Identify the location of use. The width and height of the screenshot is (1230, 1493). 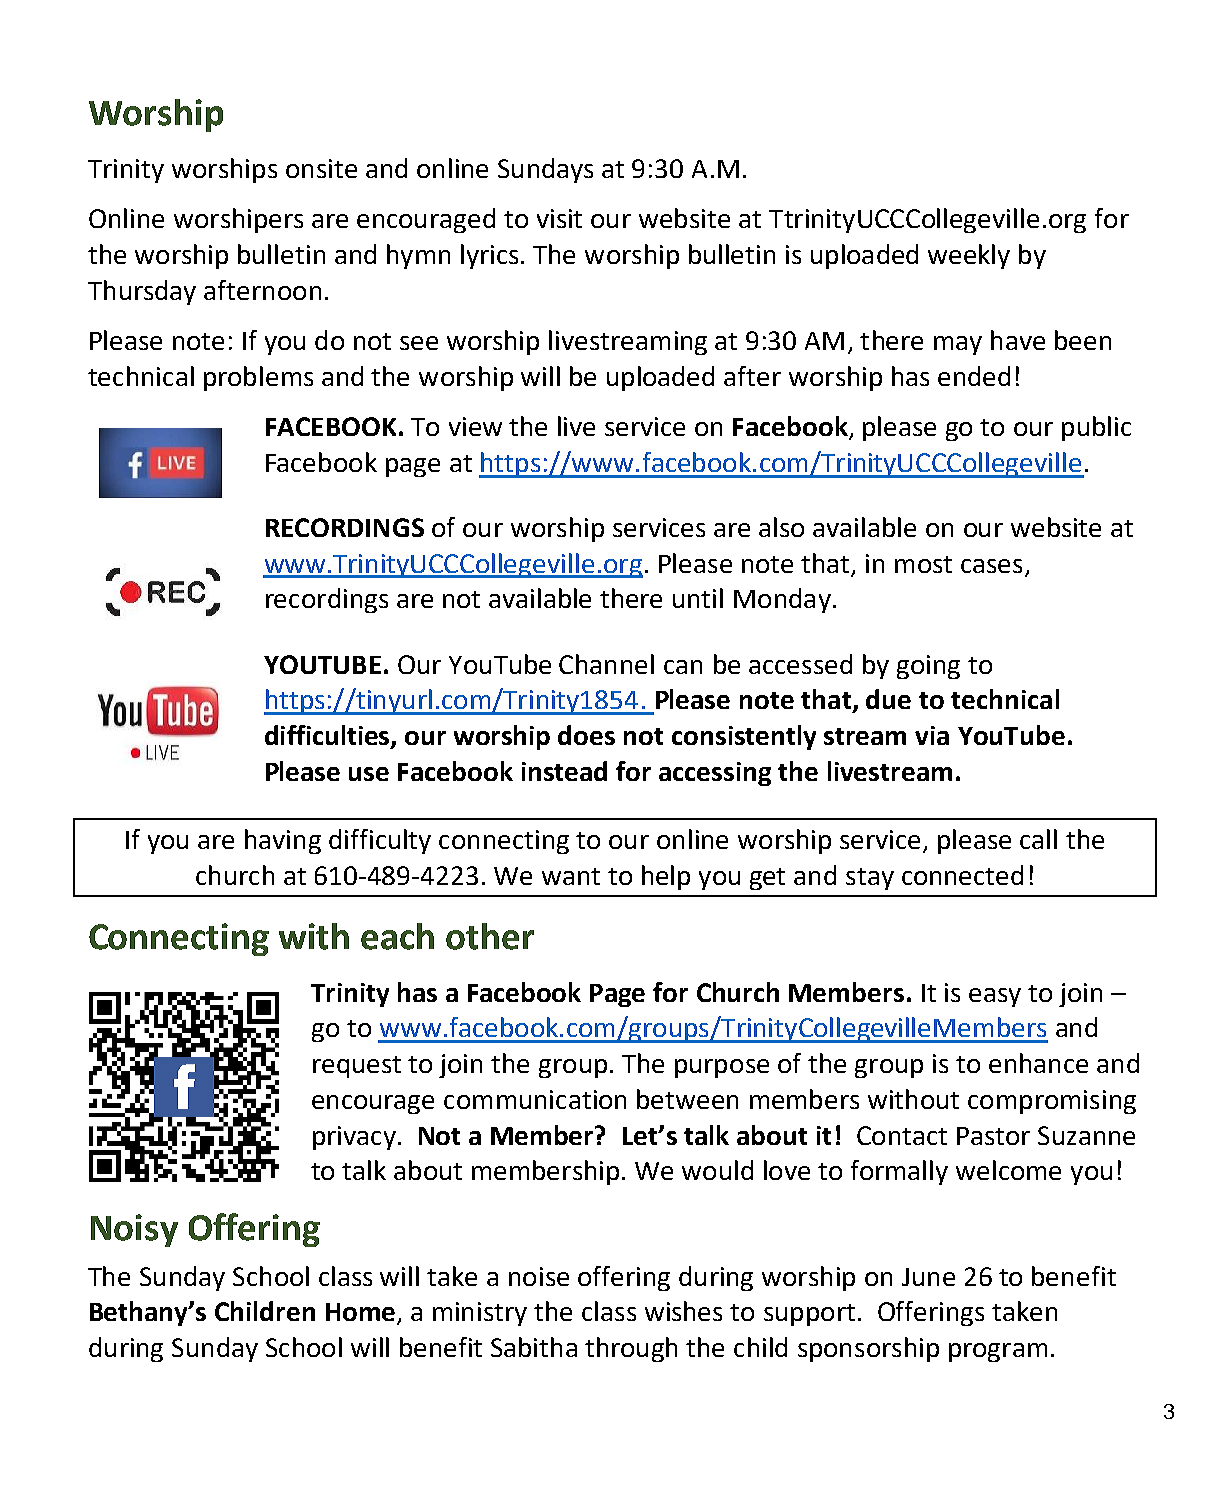
(369, 774).
